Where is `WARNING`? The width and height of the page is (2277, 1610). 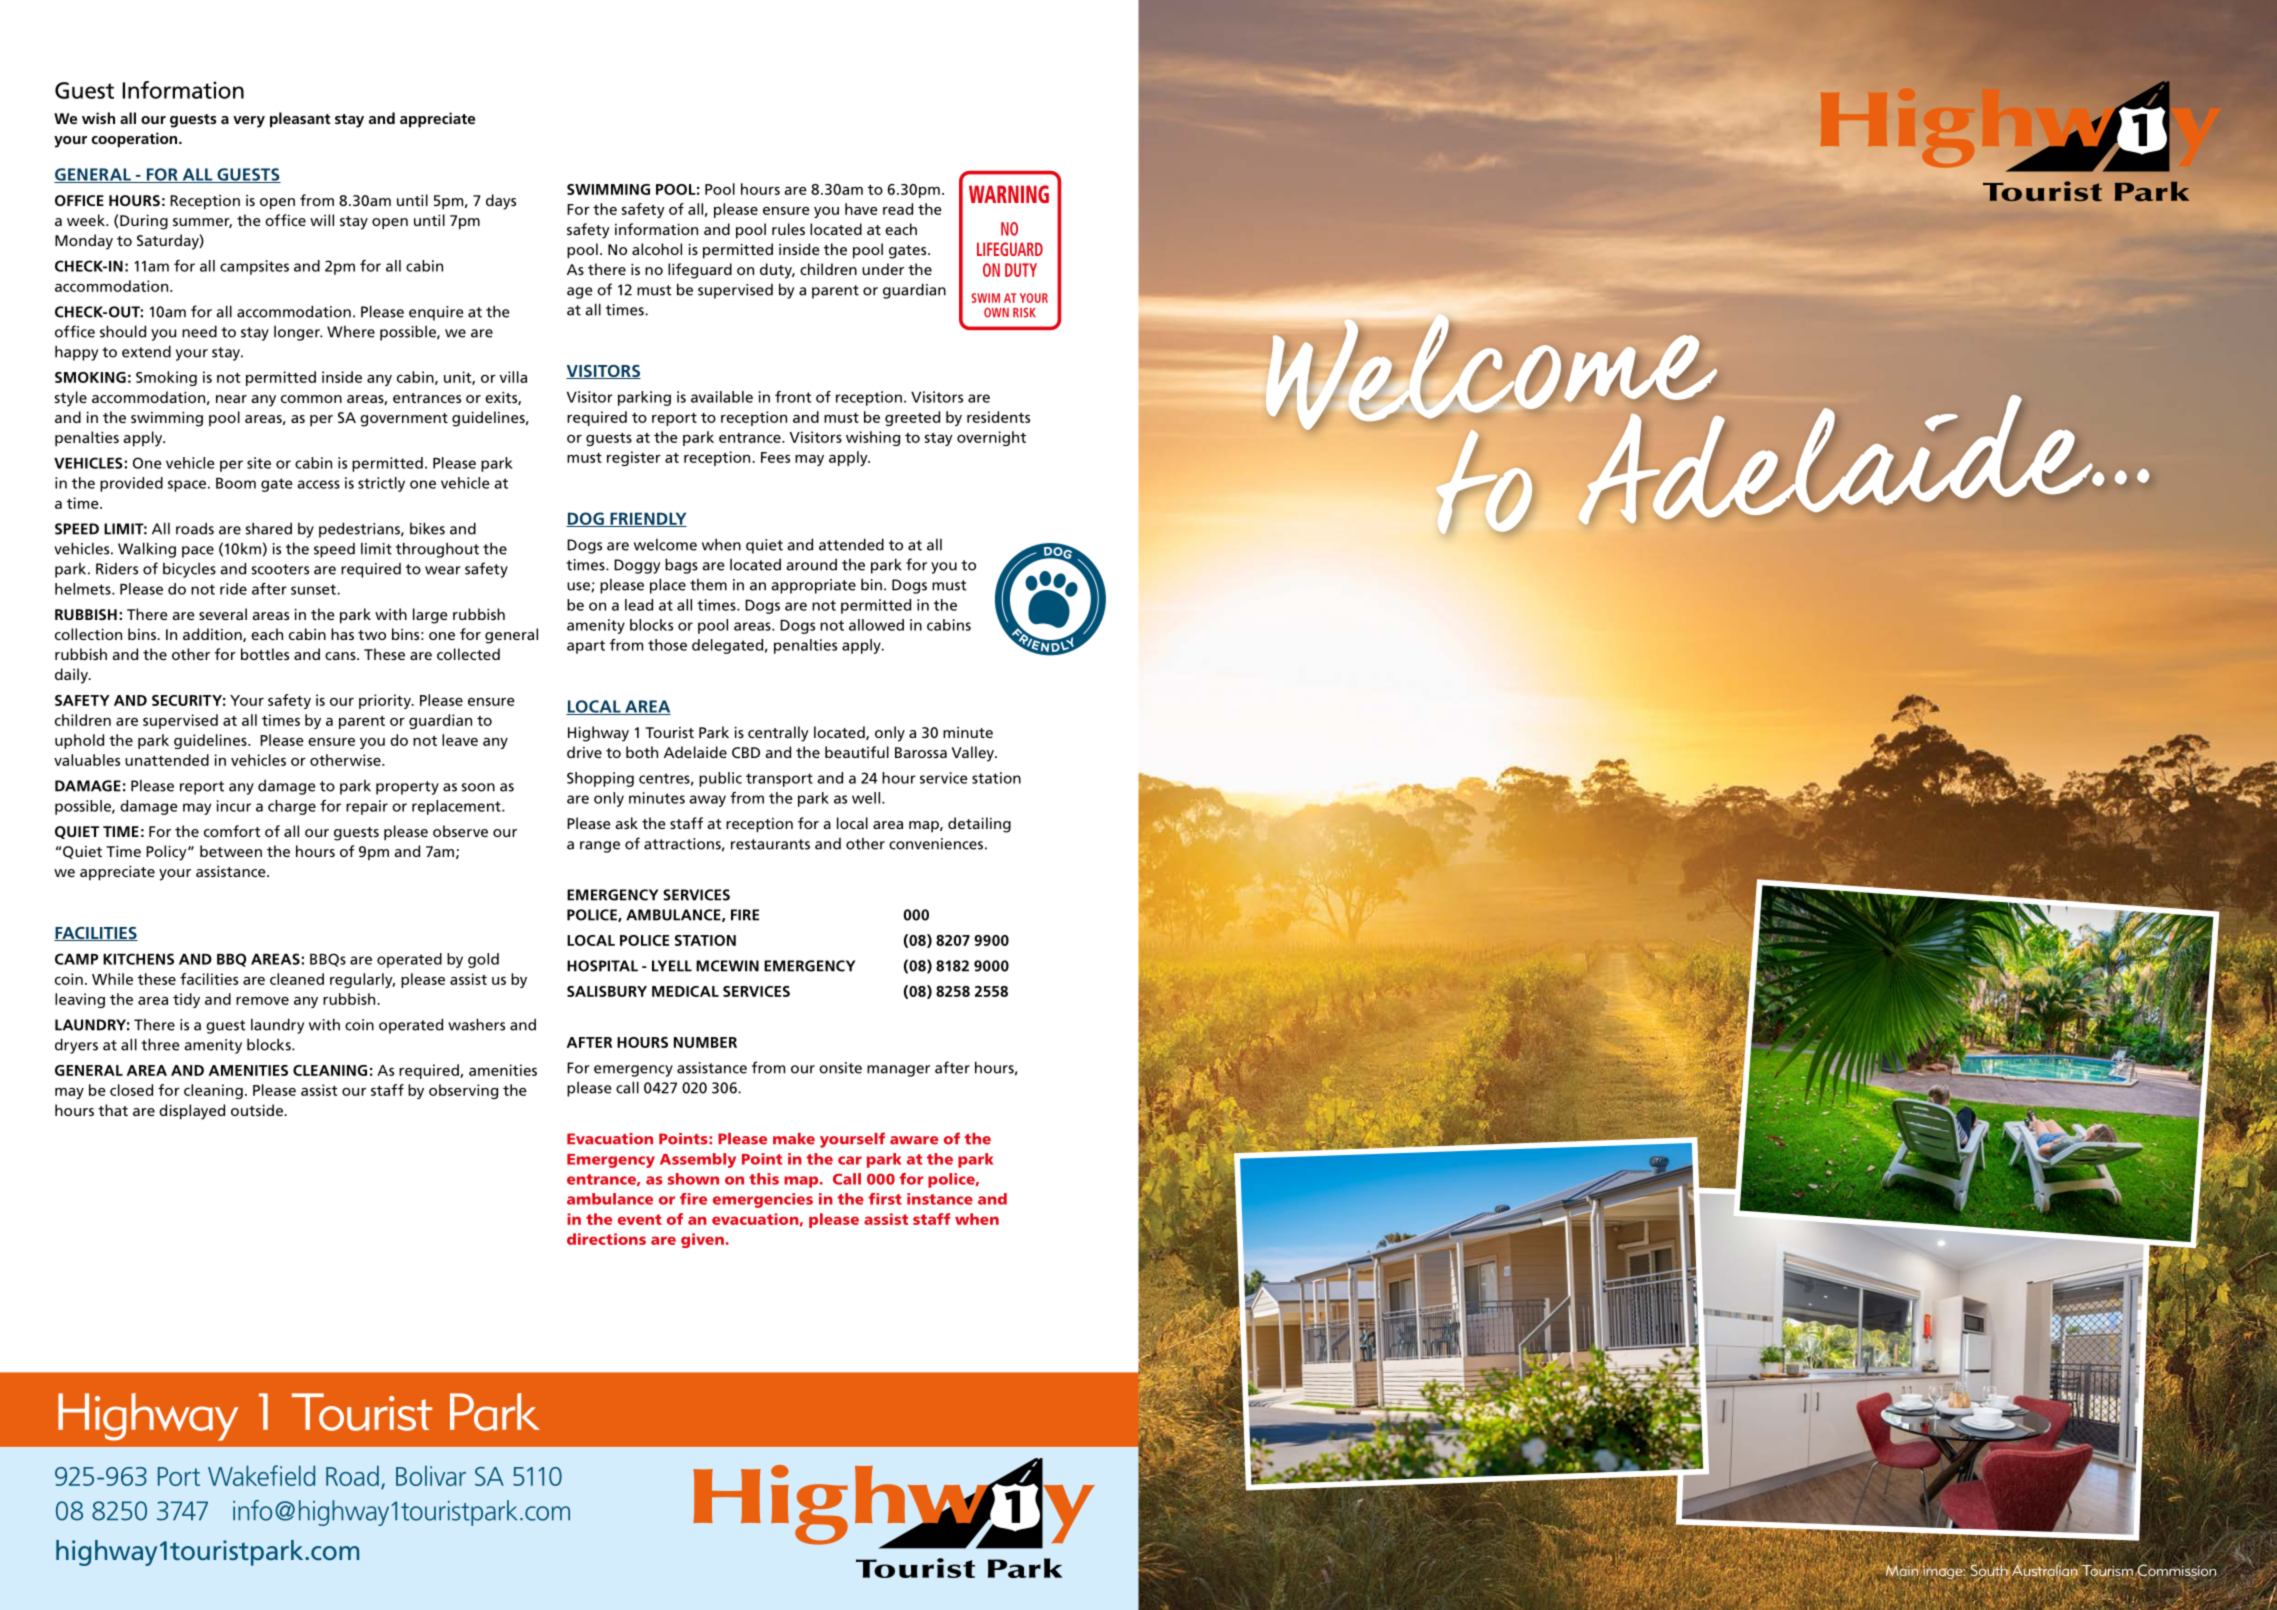
WARNING is located at coordinates (1009, 194).
